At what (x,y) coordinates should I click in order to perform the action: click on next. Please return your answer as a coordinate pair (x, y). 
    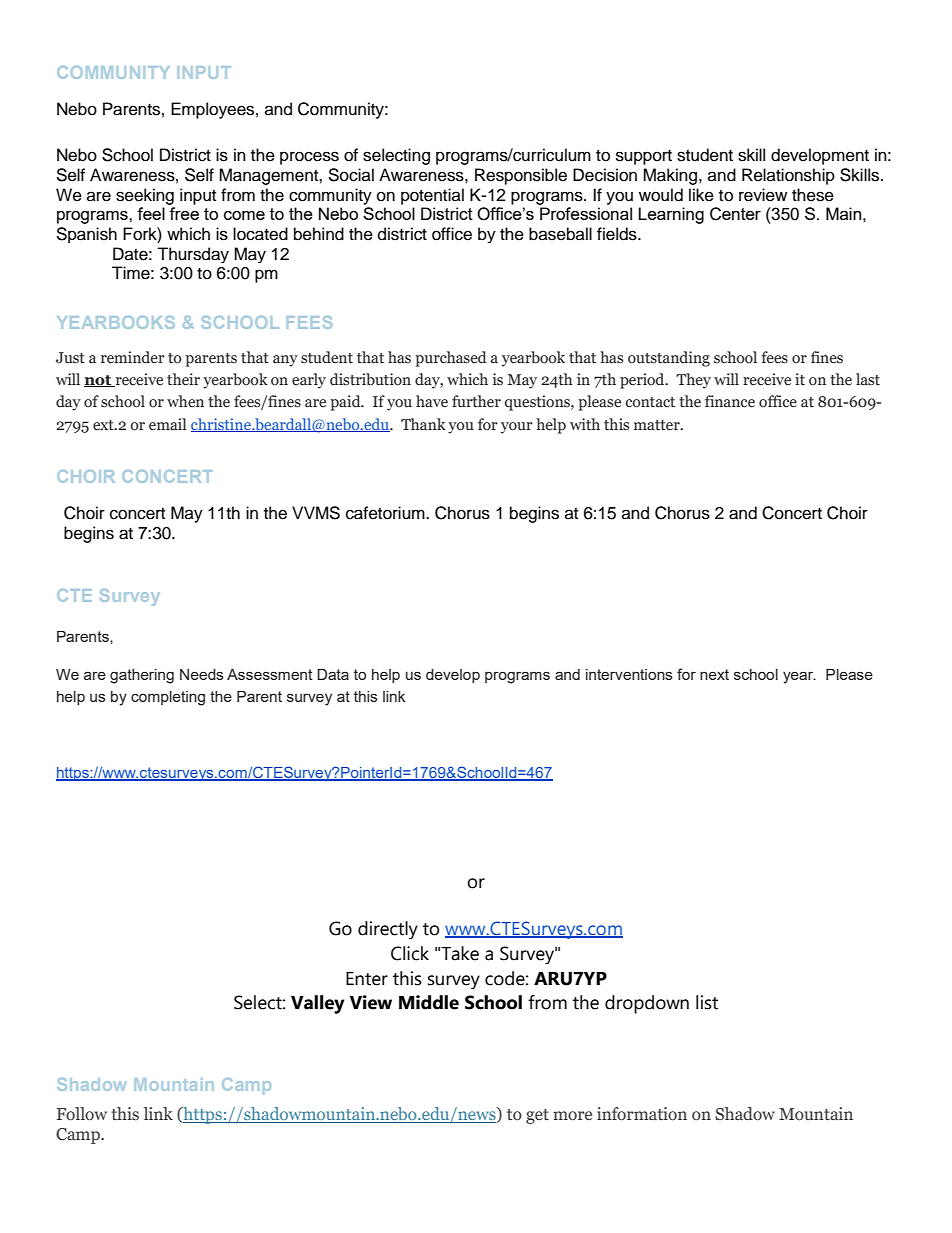
    Looking at the image, I should click on (714, 674).
